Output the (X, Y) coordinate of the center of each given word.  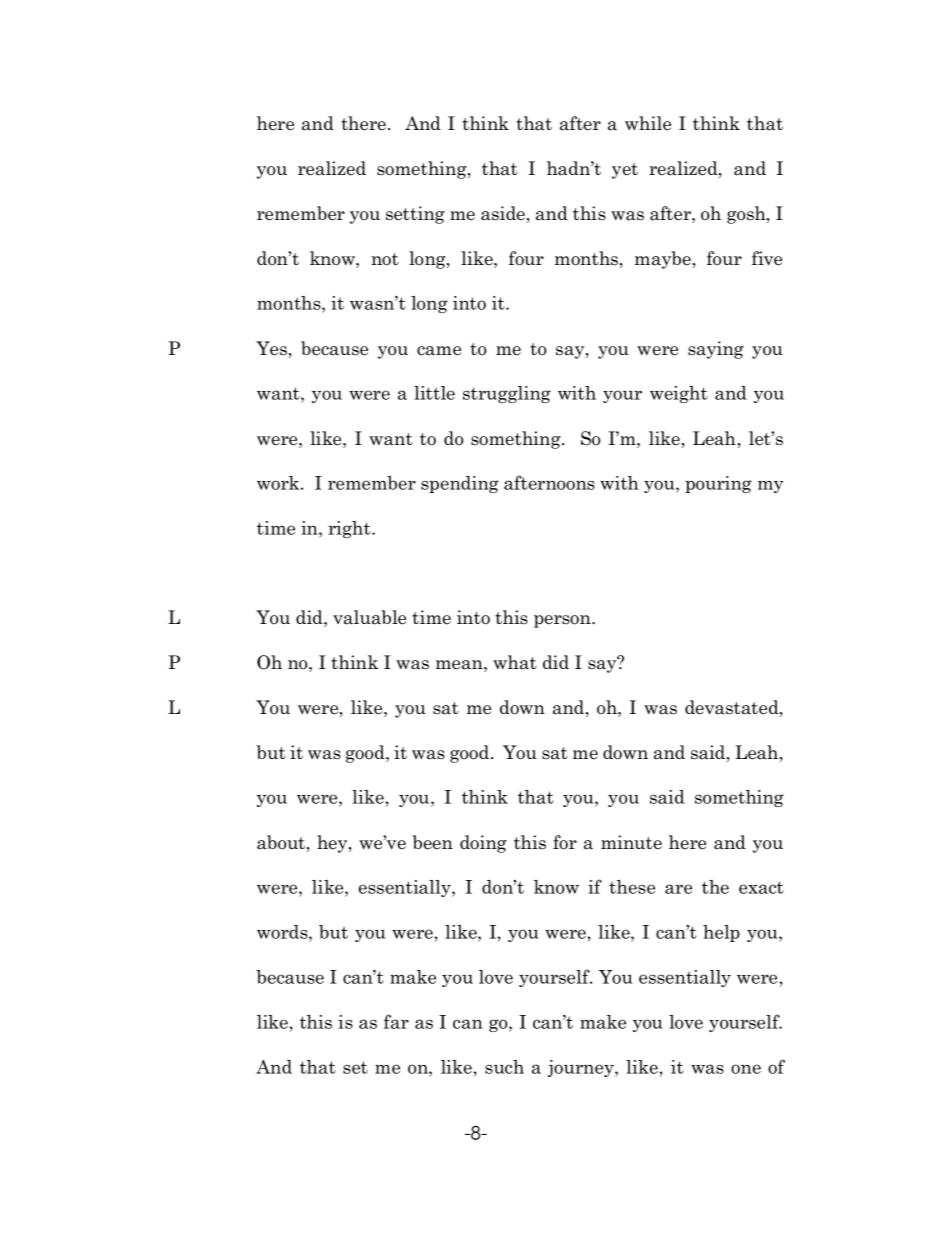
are (678, 889)
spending (460, 484)
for (565, 842)
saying (716, 350)
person (563, 621)
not (385, 259)
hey (333, 844)
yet (625, 171)
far (396, 1021)
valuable (369, 617)
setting (415, 215)
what (515, 662)
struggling (507, 394)
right (350, 529)
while (648, 123)
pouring (718, 484)
